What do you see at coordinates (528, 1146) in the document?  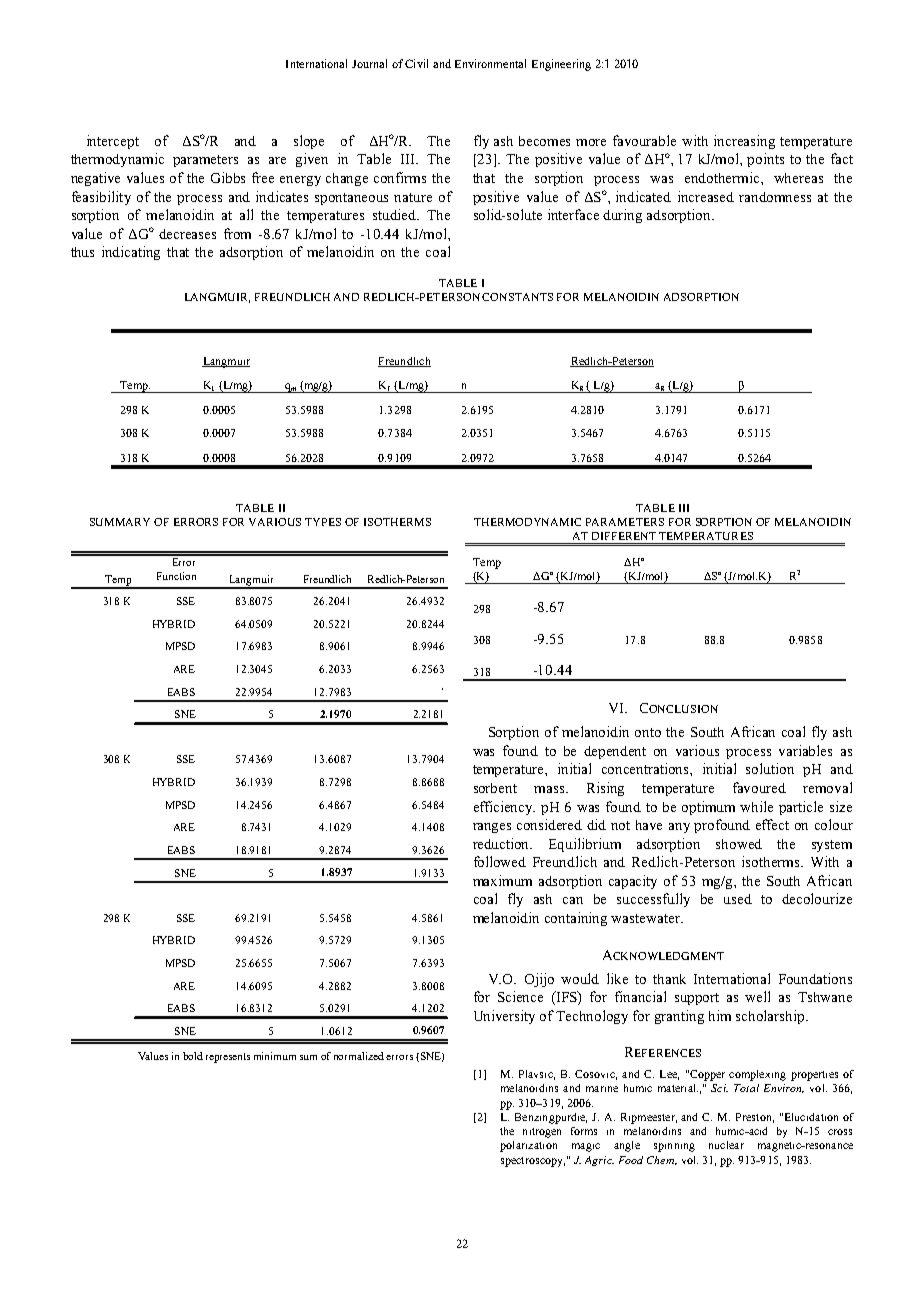 I see `polarization` at bounding box center [528, 1146].
